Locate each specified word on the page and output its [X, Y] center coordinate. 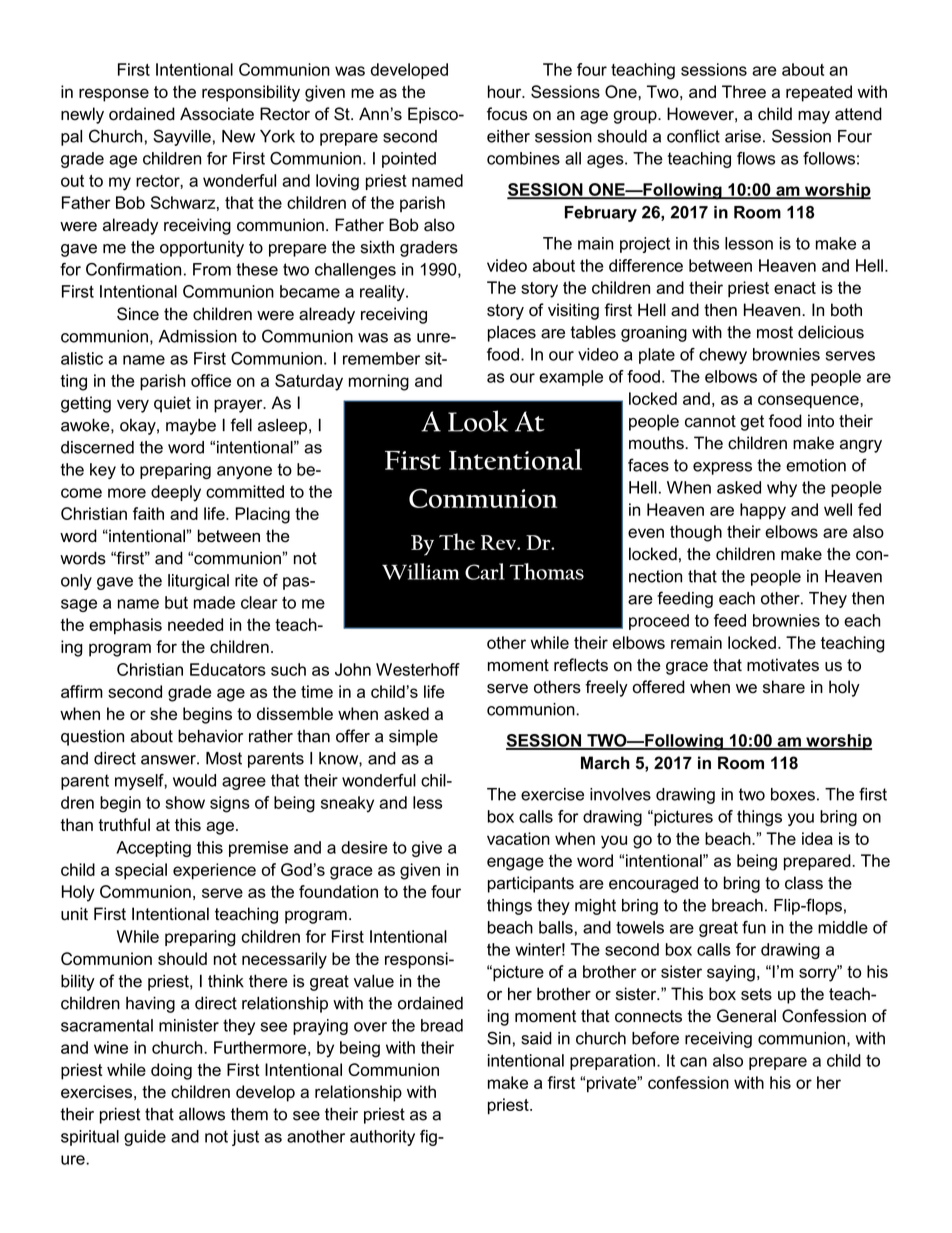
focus [507, 114]
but [176, 602]
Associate [217, 114]
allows [202, 1114]
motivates [783, 665]
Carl [485, 571]
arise [743, 136]
